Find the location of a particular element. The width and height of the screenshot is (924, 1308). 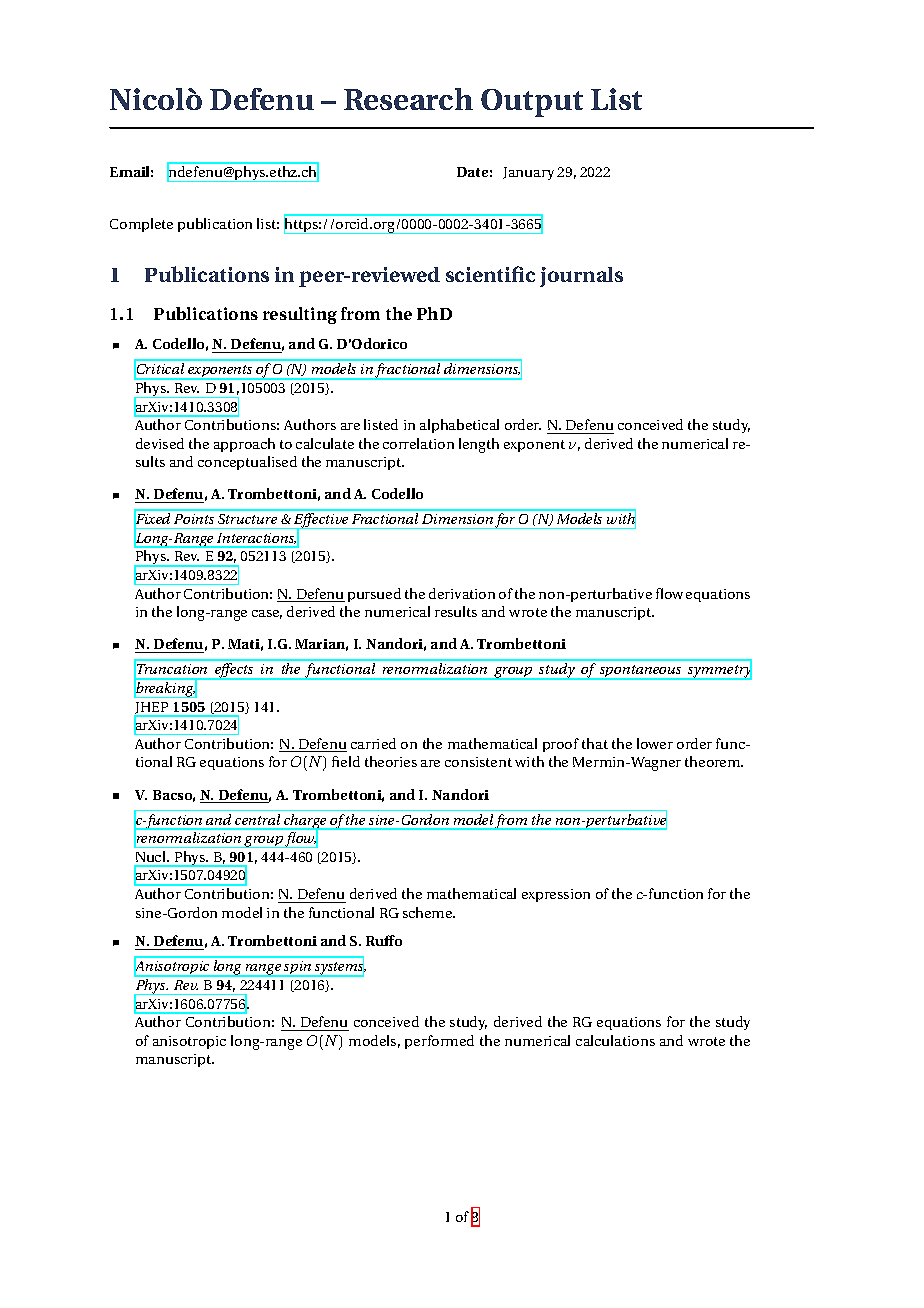

spin is located at coordinates (298, 969).
